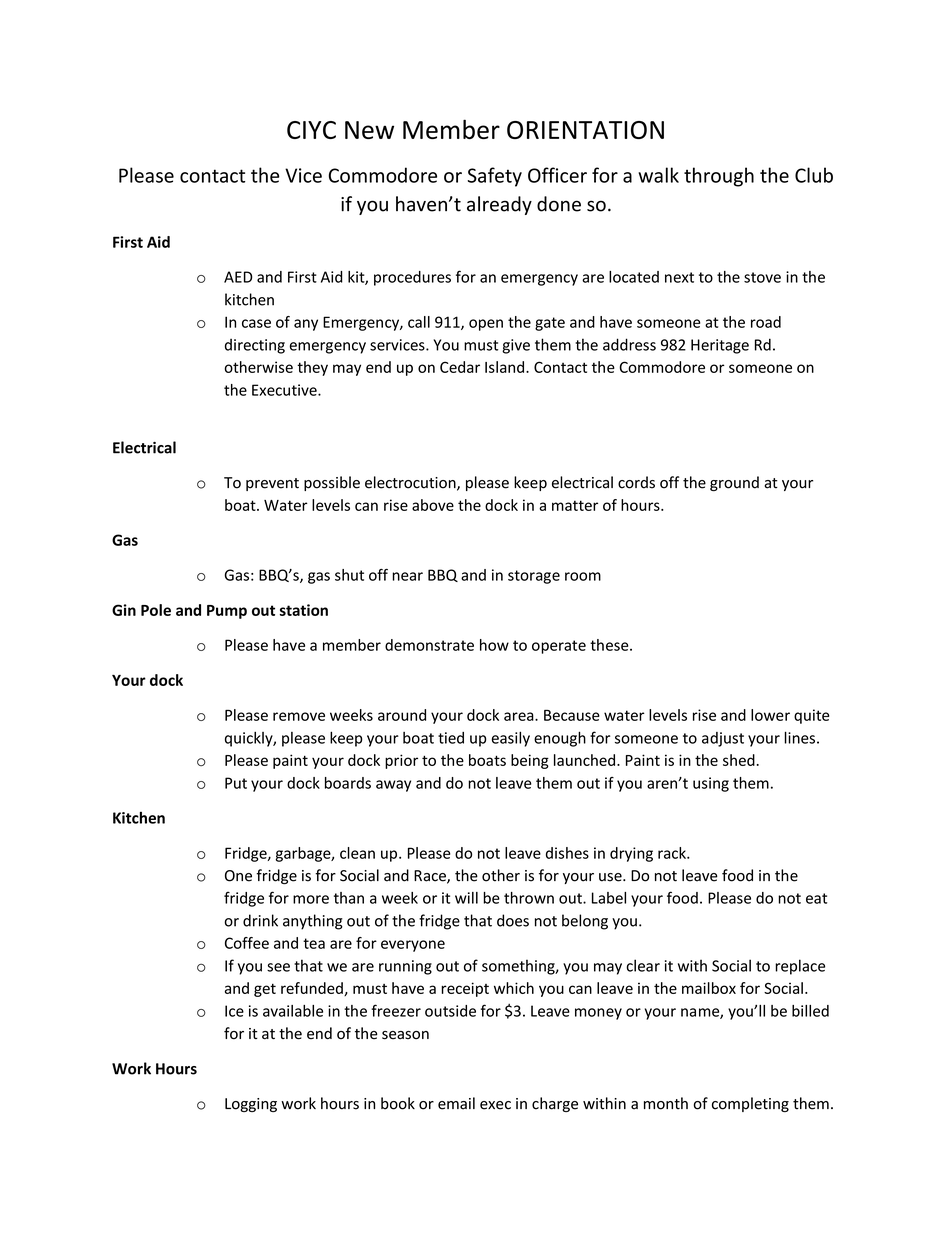  What do you see at coordinates (236, 783) in the screenshot?
I see `Put` at bounding box center [236, 783].
